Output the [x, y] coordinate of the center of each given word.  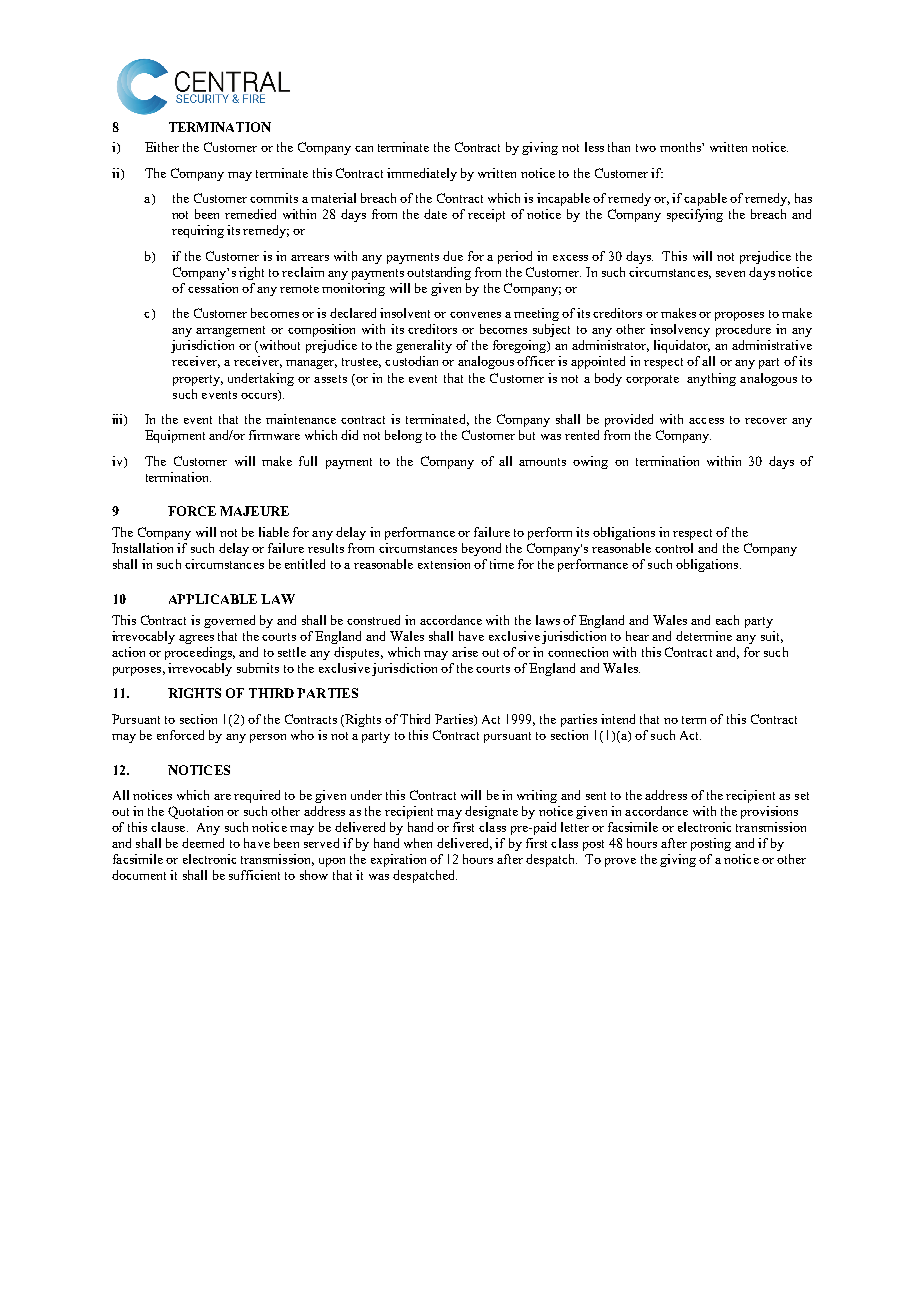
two [646, 148]
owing [590, 462]
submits [258, 668]
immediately [422, 174]
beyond [481, 549]
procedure [743, 330]
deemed [203, 843]
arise [465, 652]
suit [772, 637]
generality [424, 346]
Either [162, 147]
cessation [213, 288]
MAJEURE [254, 511]
